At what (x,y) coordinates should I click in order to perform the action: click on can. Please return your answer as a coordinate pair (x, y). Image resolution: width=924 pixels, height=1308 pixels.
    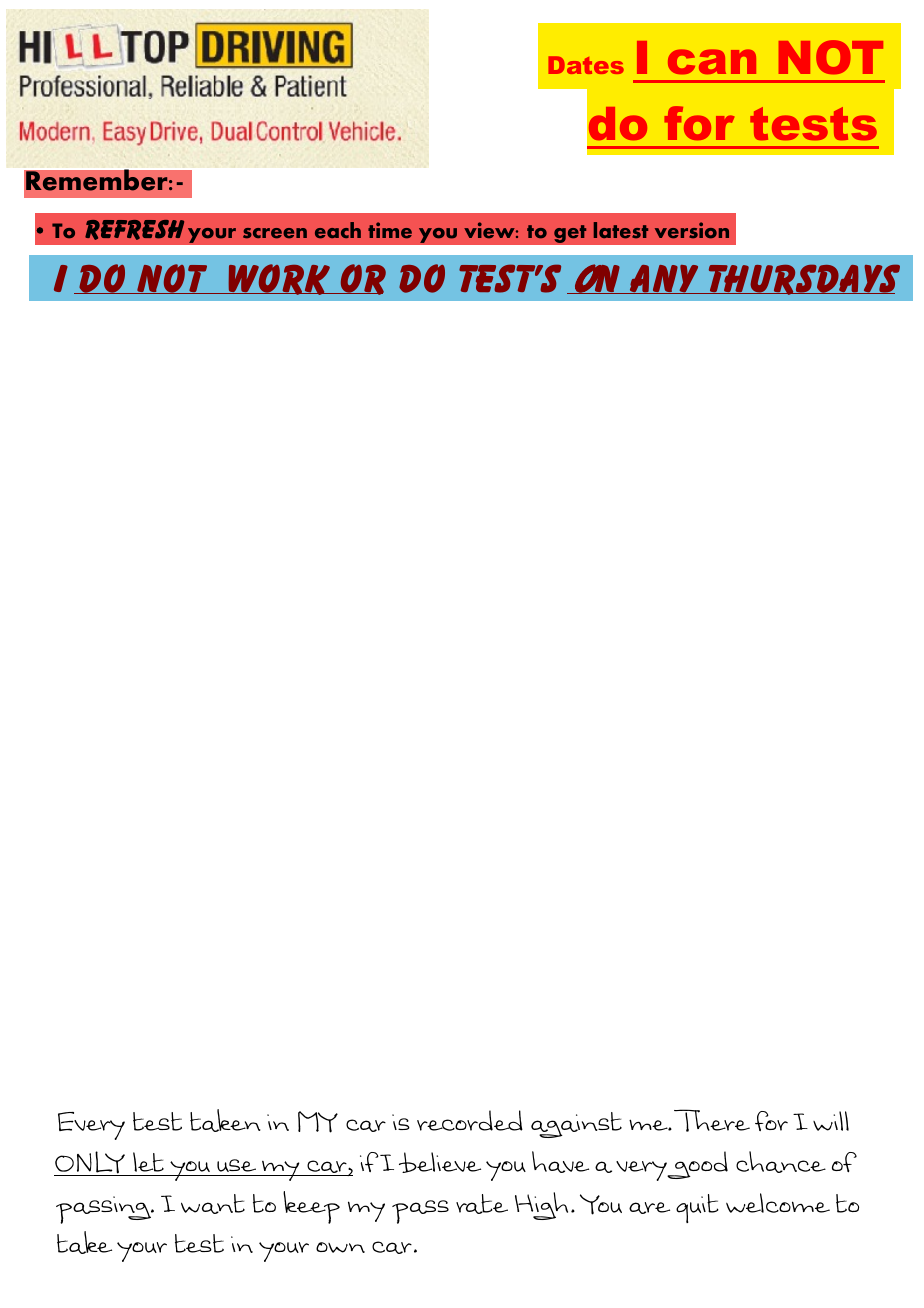
    Looking at the image, I should click on (712, 61).
